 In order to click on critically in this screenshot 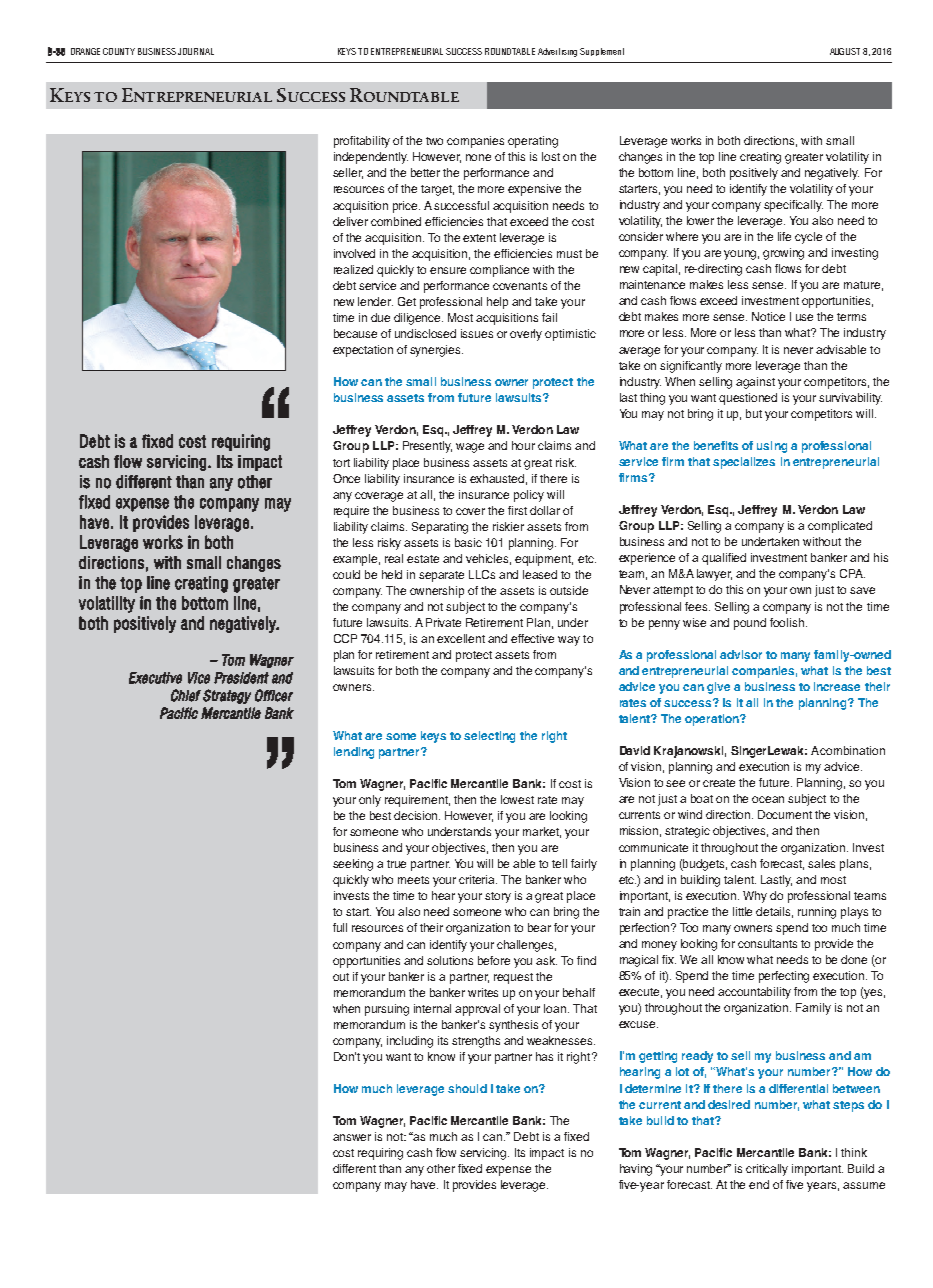, I will do `click(767, 1170)`.
